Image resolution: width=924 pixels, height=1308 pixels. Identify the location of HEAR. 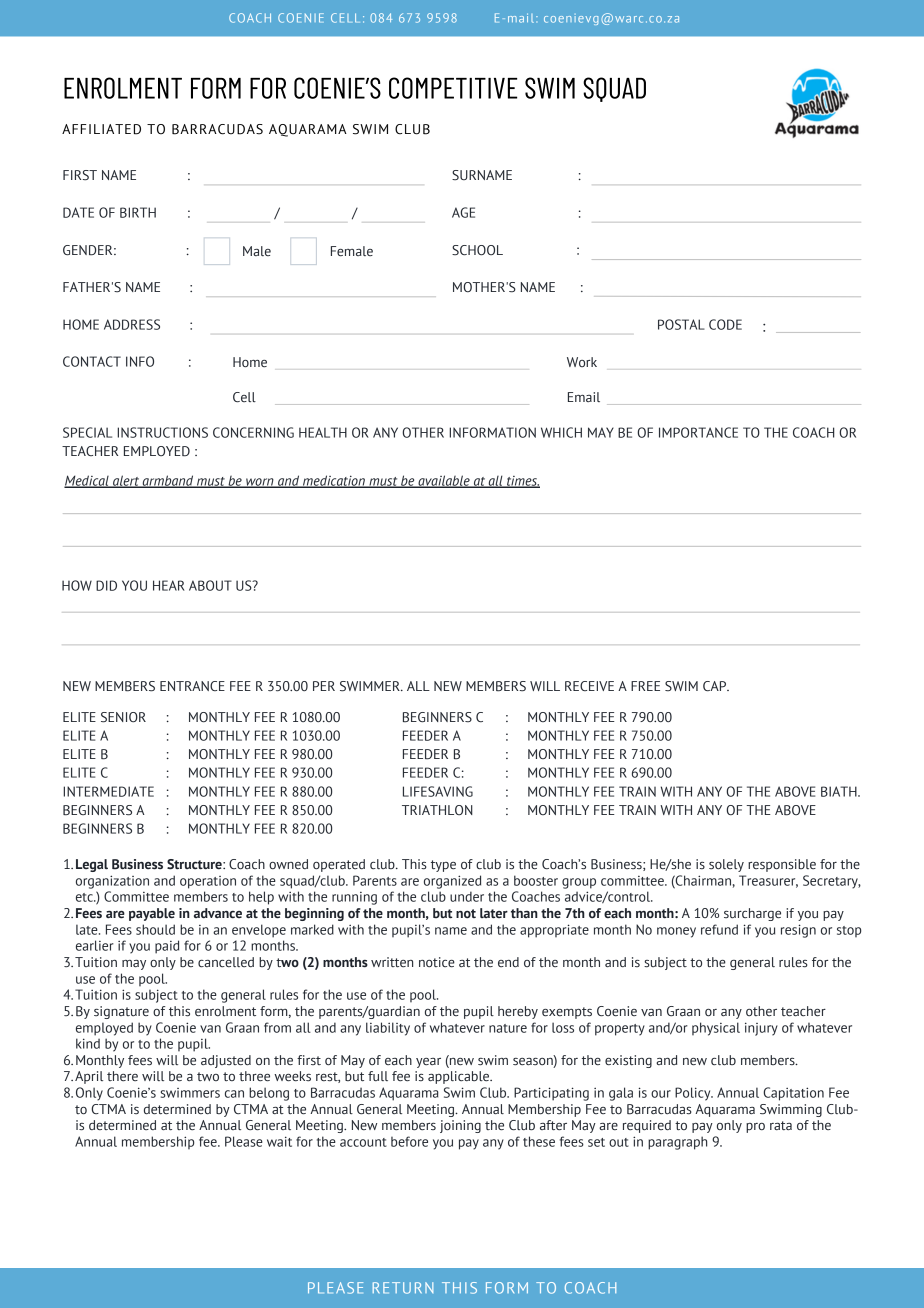
(169, 585).
